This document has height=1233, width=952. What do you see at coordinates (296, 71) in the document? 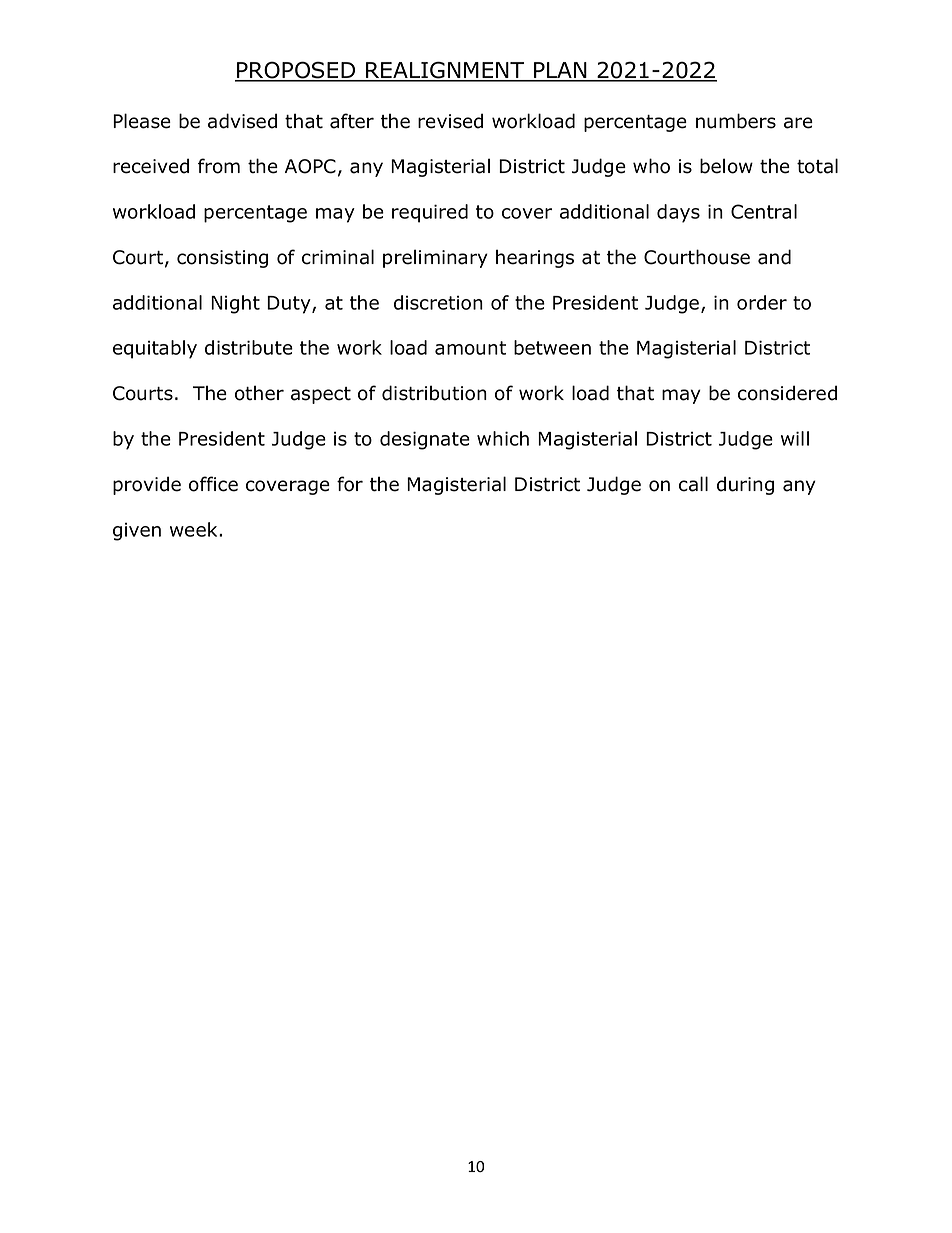
I see `PROPOSED` at bounding box center [296, 71].
